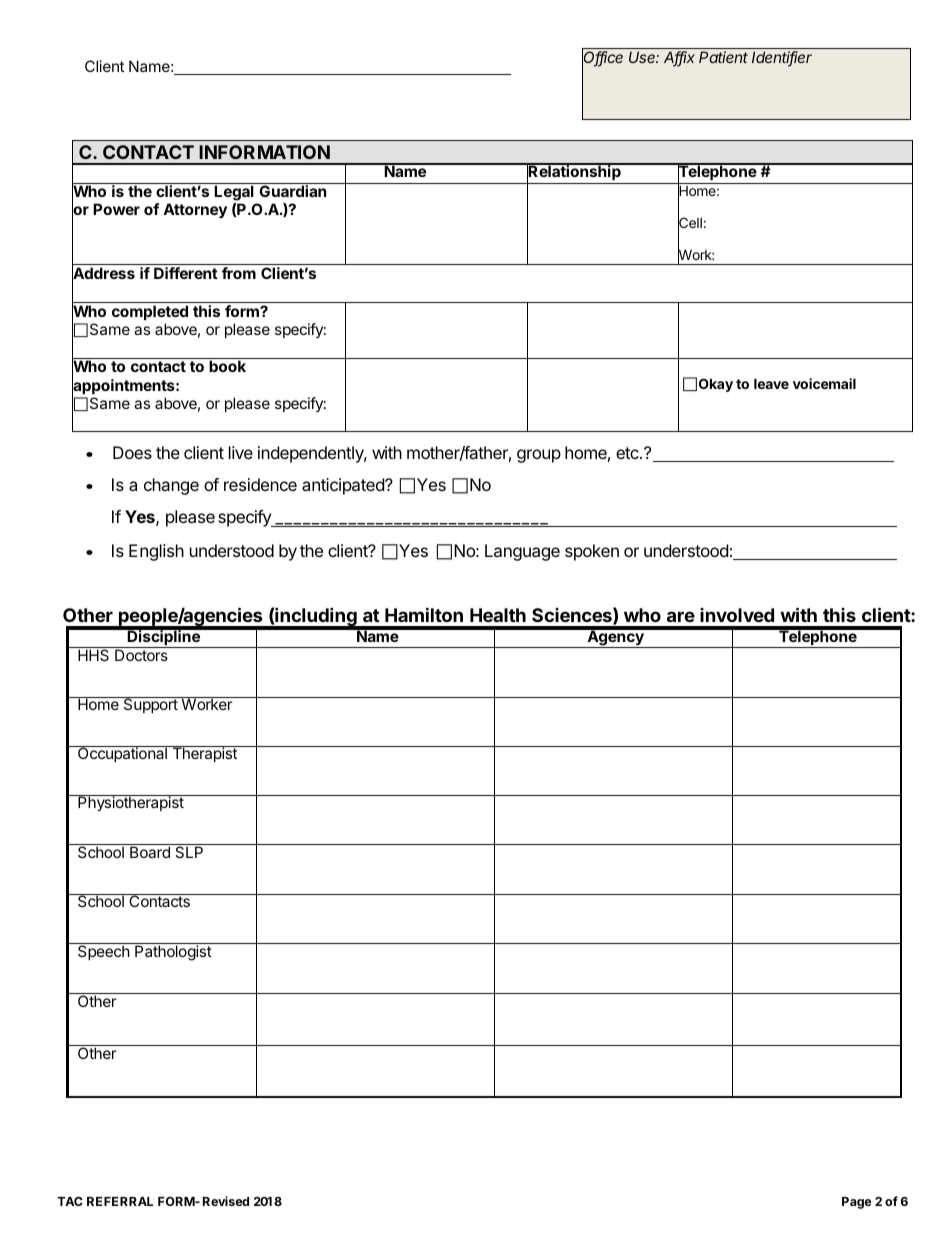  What do you see at coordinates (737, 615) in the screenshot?
I see `involved` at bounding box center [737, 615].
